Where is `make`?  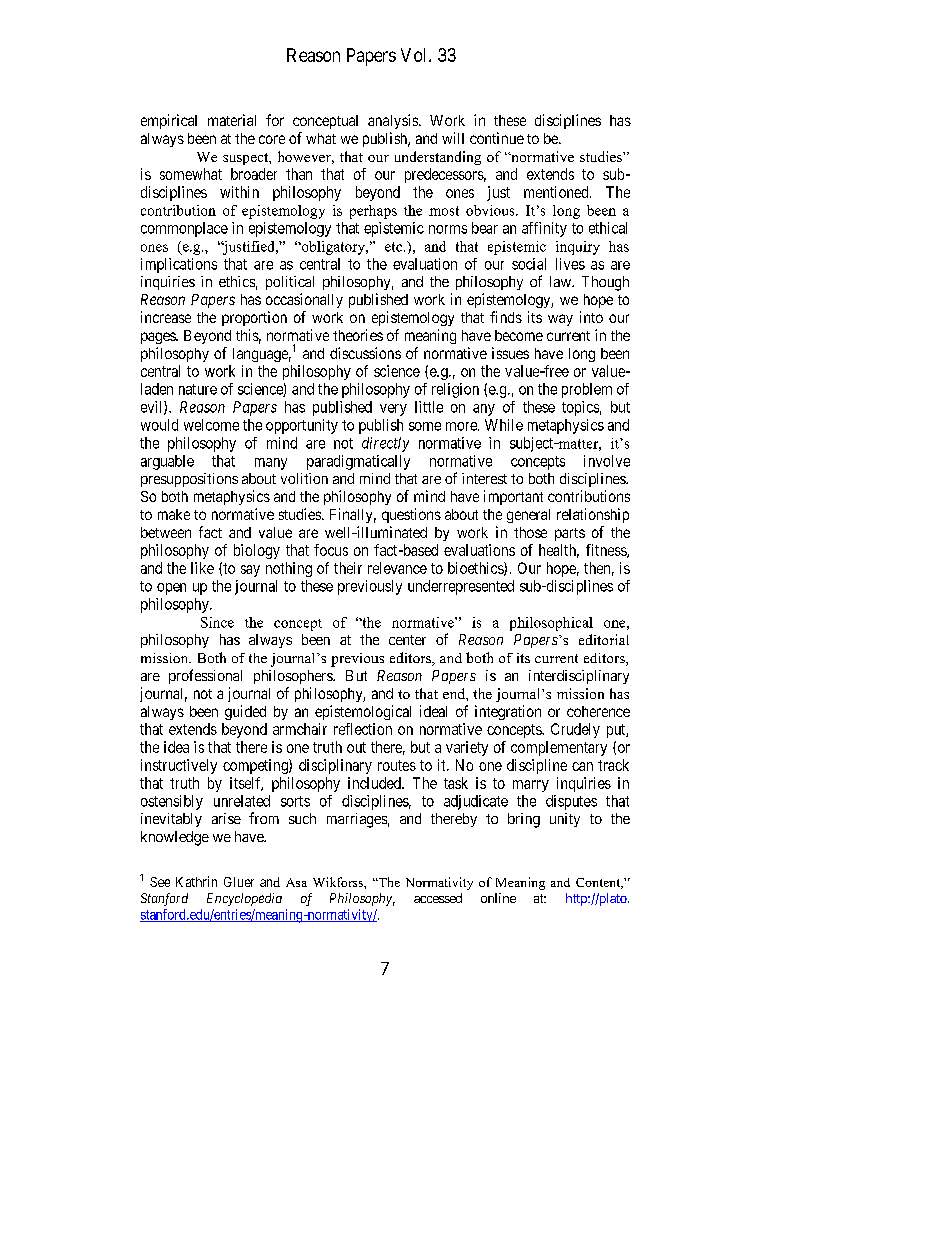
make is located at coordinates (174, 514).
